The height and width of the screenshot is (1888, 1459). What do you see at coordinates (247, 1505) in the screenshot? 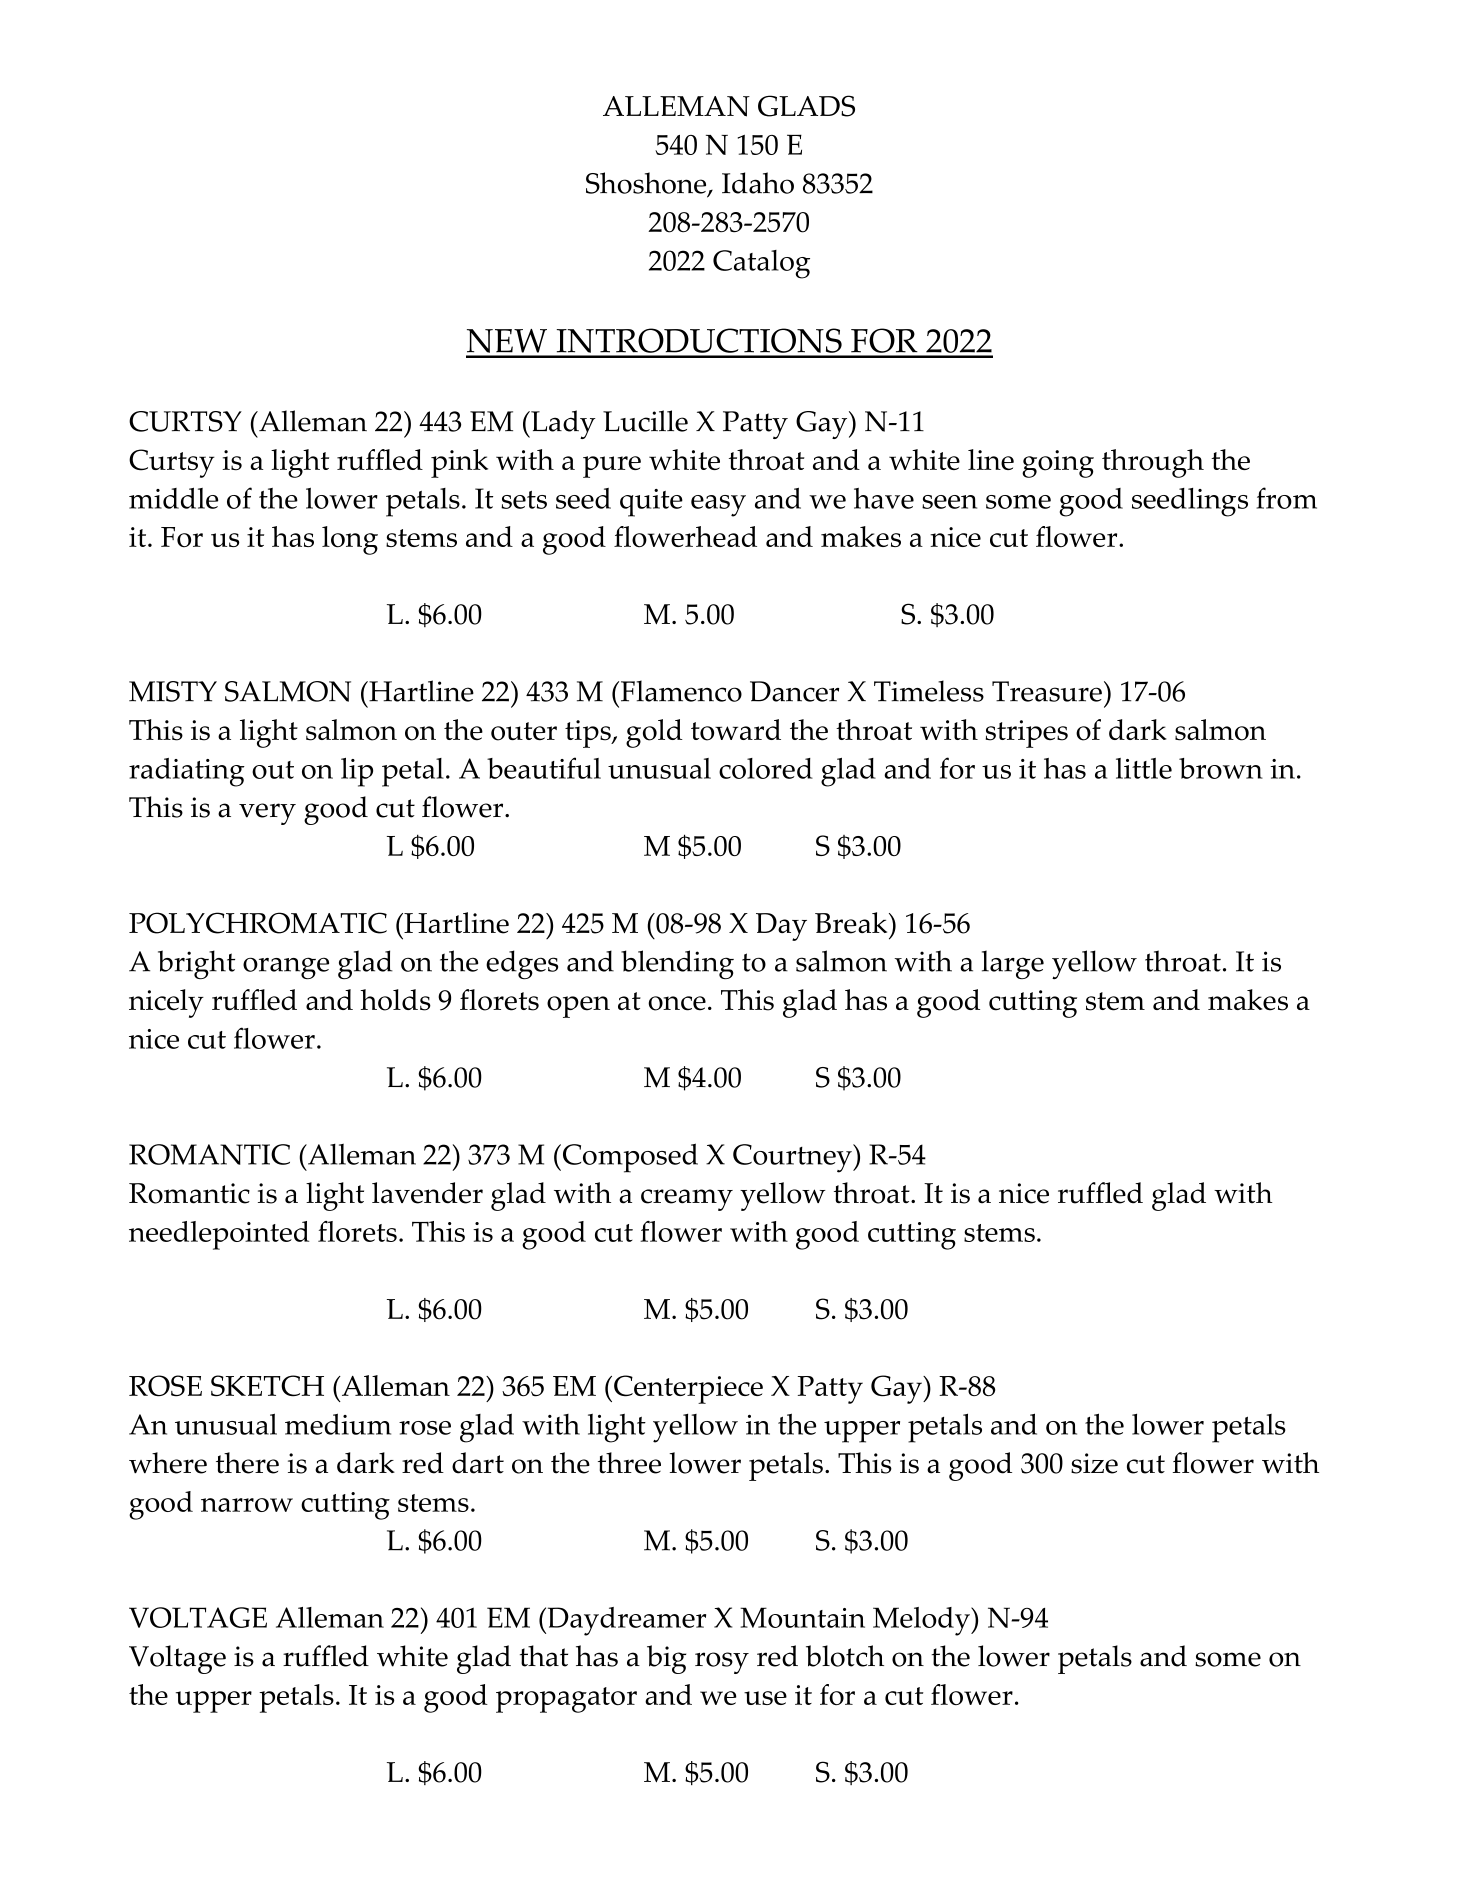
I see `narrow` at bounding box center [247, 1505].
